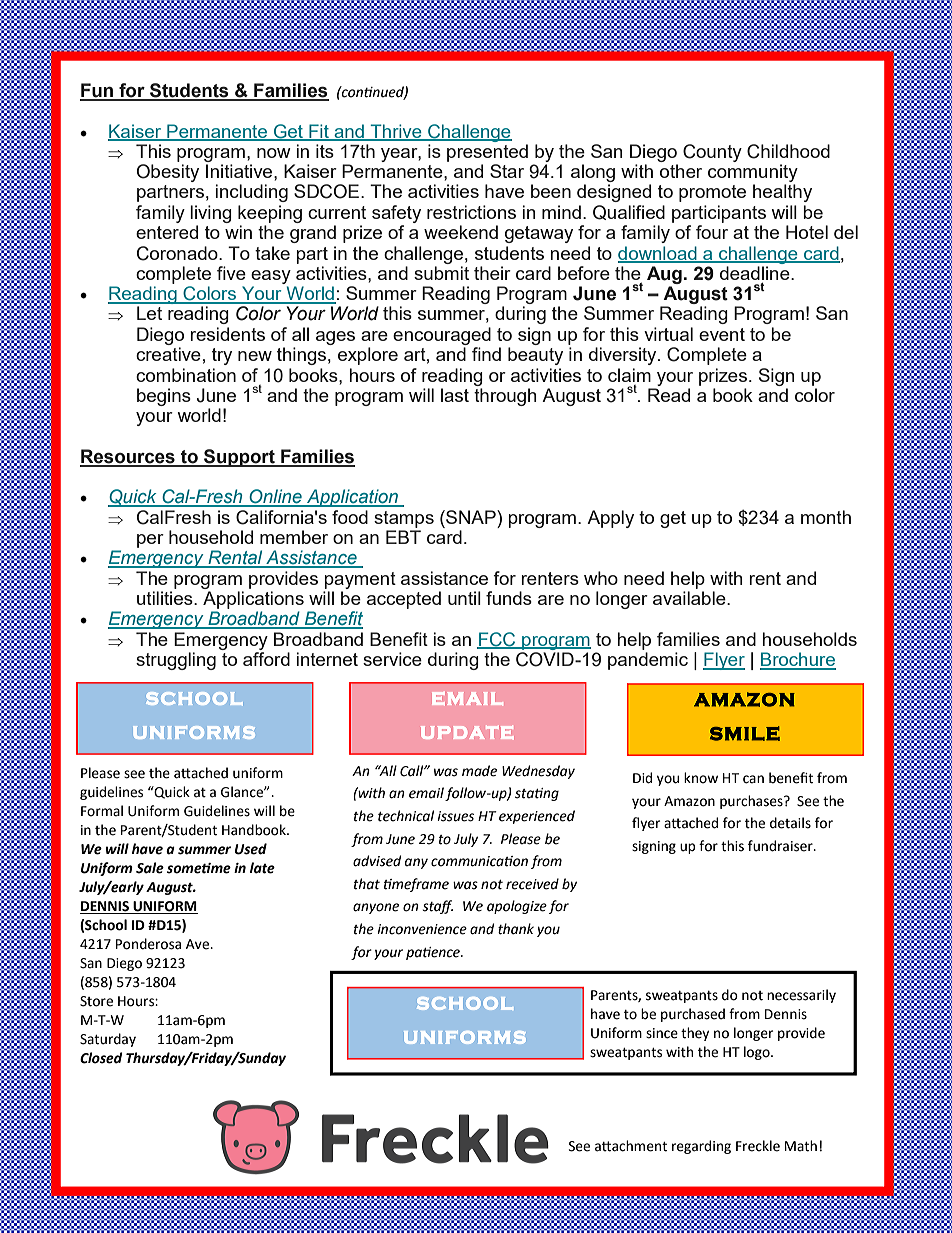  What do you see at coordinates (471, 517) in the screenshot?
I see `SNAP` at bounding box center [471, 517].
